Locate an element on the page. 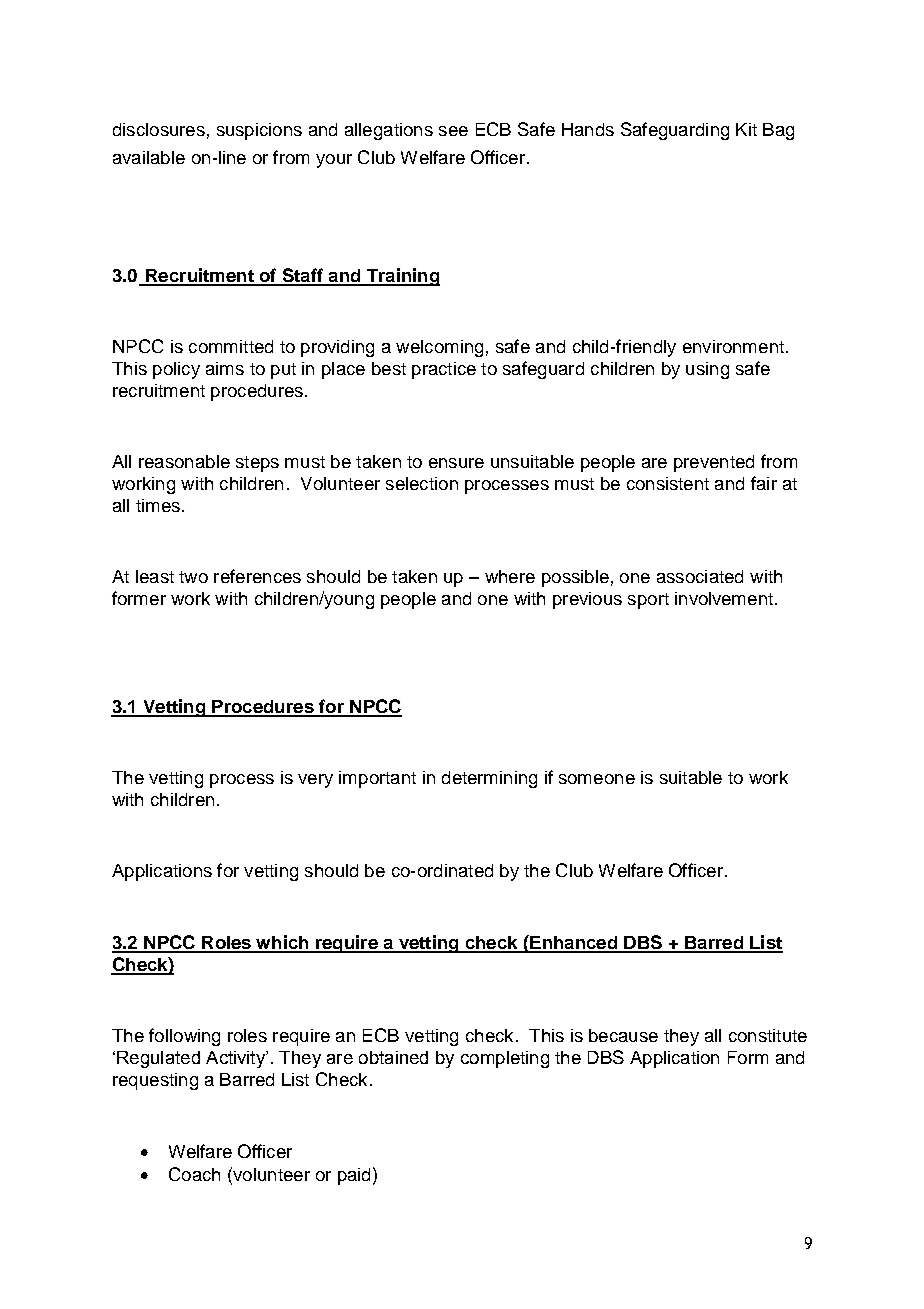 This document has width=924, height=1309. suspicions is located at coordinates (259, 131).
